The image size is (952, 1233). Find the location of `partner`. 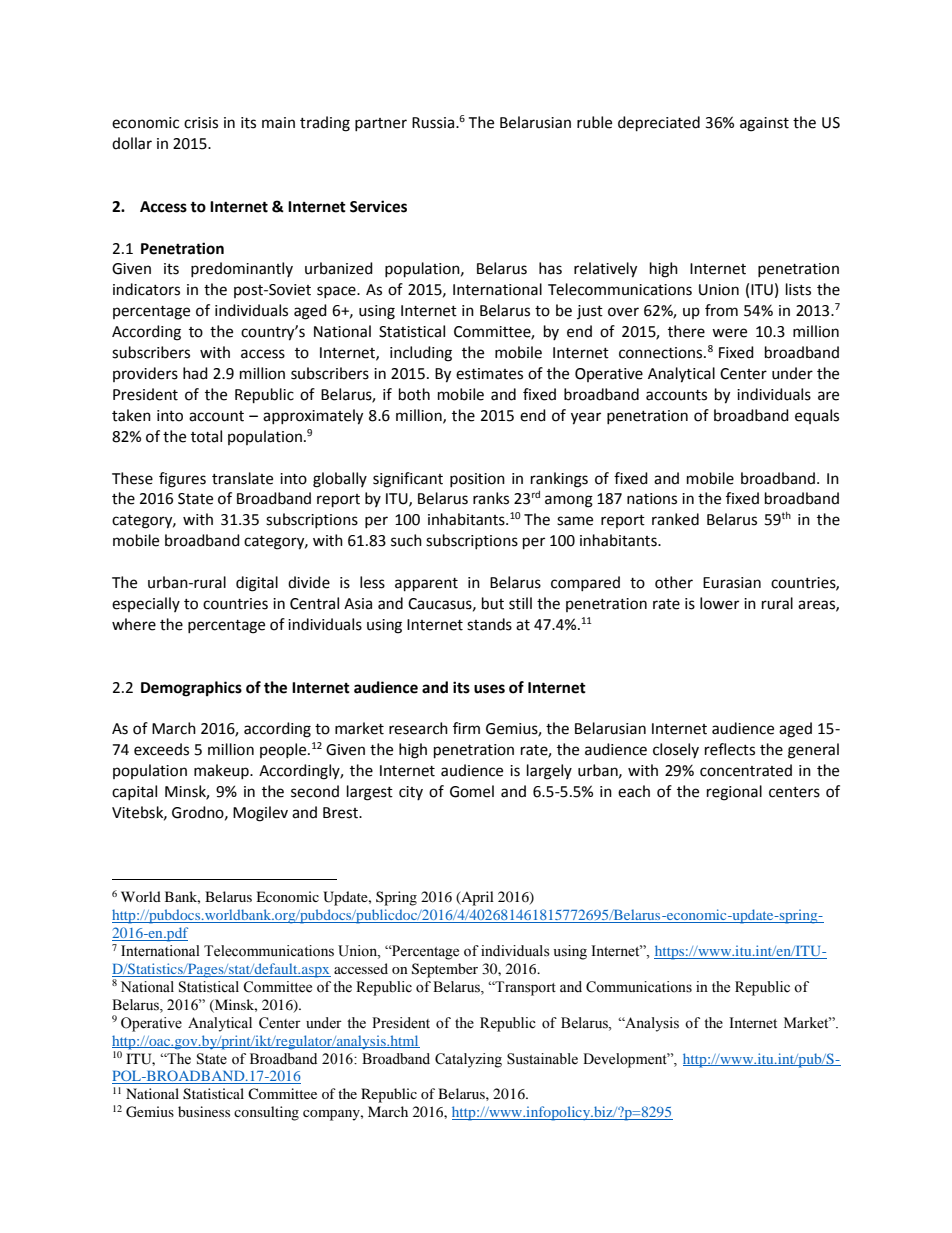

partner is located at coordinates (381, 124).
